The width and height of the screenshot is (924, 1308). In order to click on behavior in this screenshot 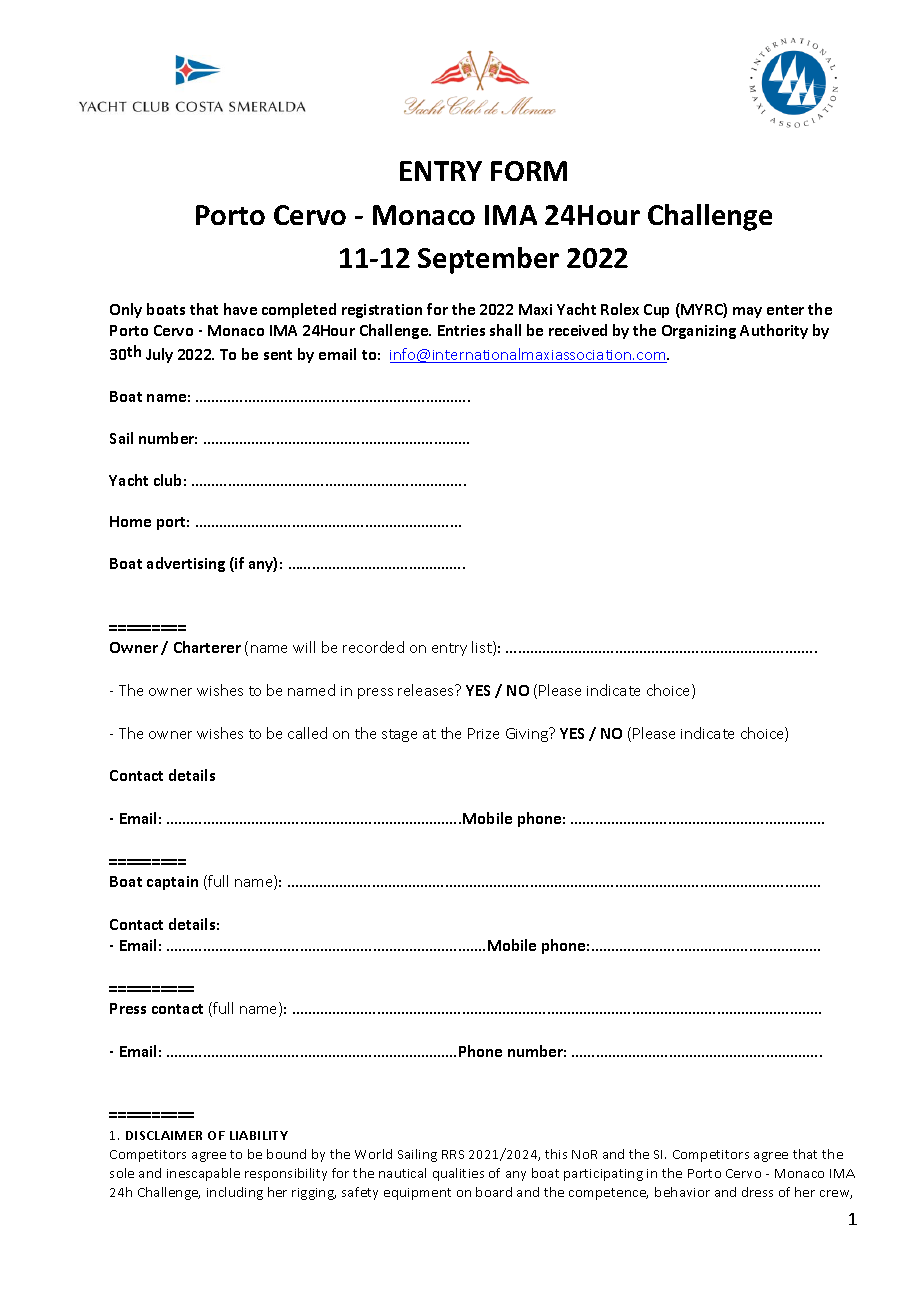, I will do `click(682, 1192)`.
